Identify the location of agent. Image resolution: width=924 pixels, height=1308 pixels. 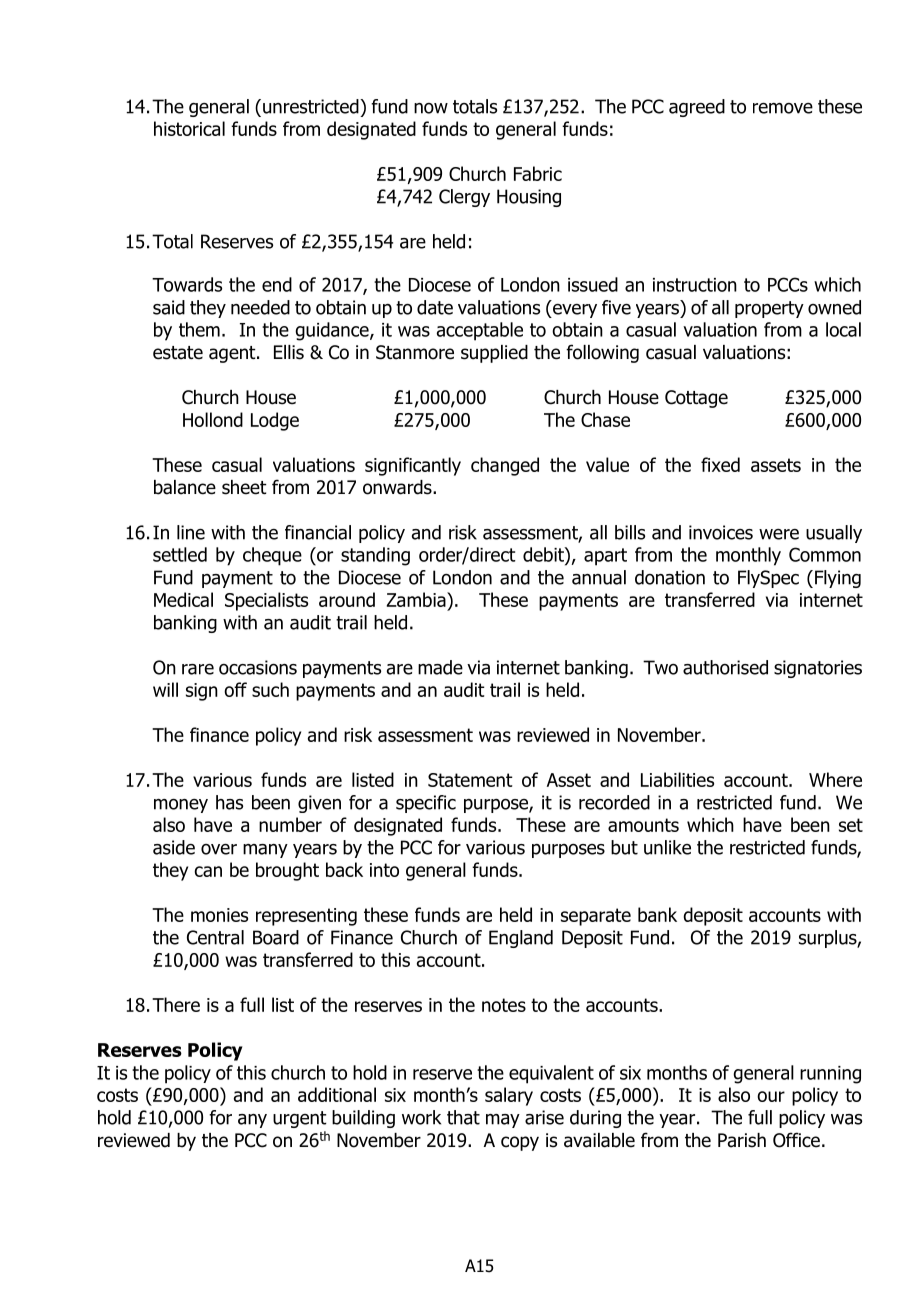
(233, 354).
